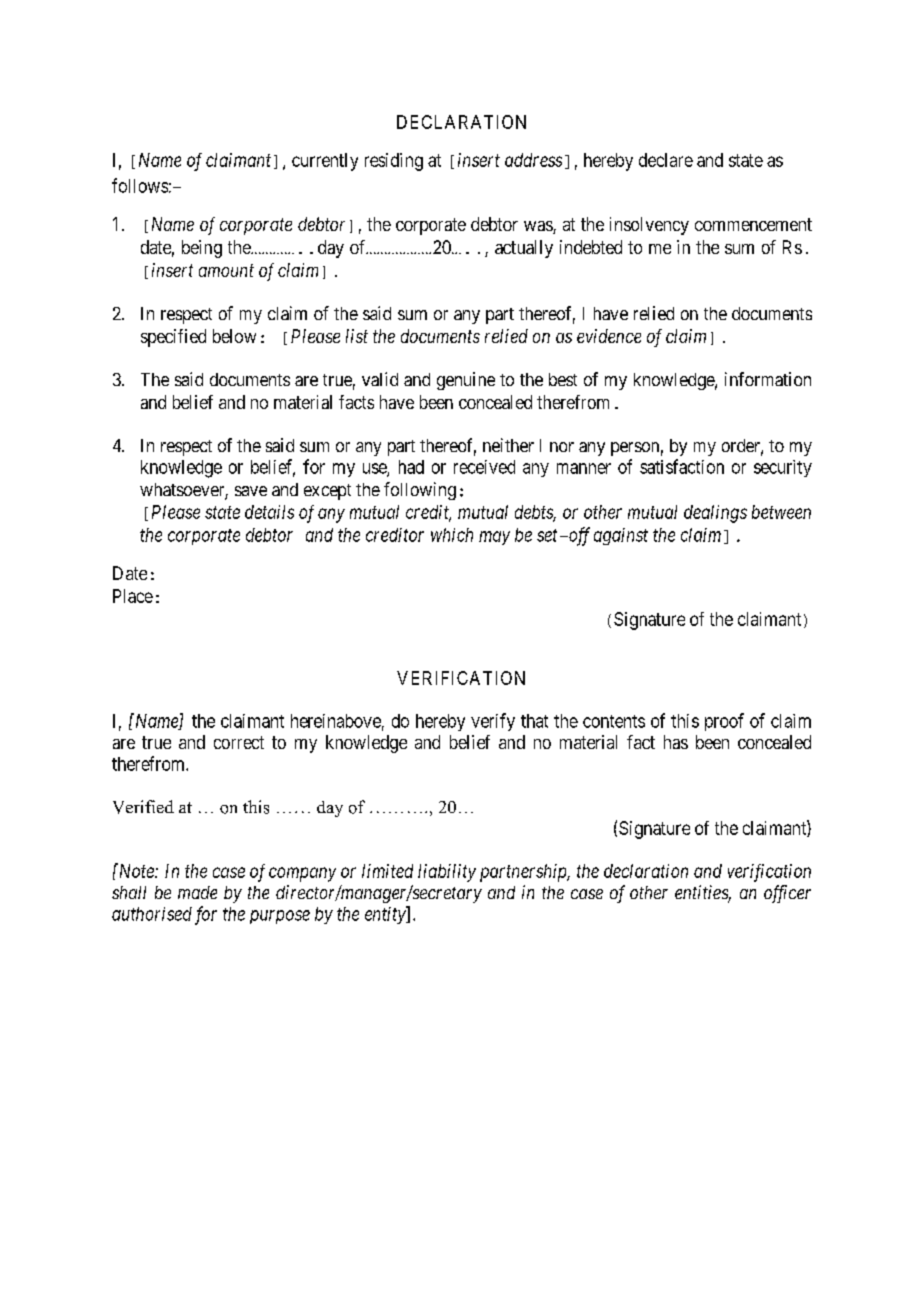  I want to click on residing, so click(394, 162).
